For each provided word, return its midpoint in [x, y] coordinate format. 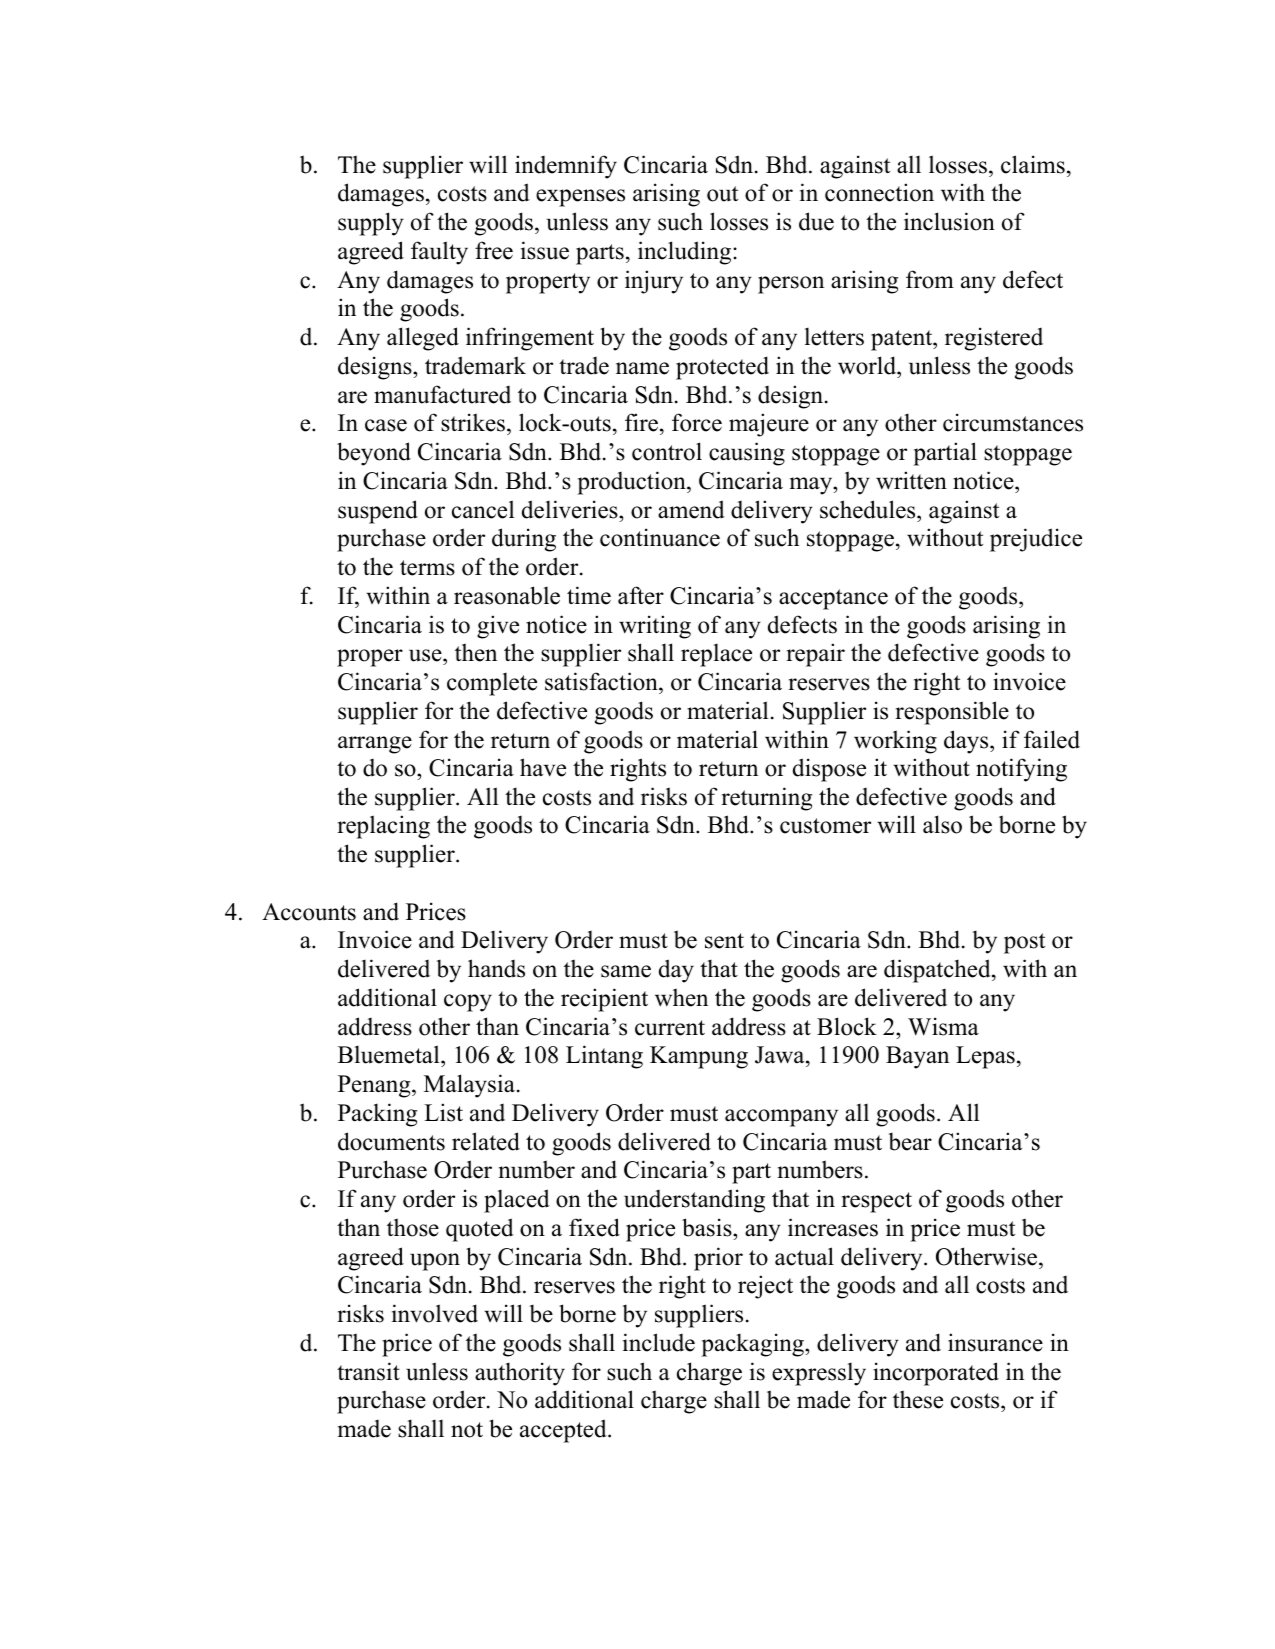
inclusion [949, 221]
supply [371, 224]
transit [368, 1371]
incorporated [936, 1374]
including [686, 253]
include [659, 1342]
